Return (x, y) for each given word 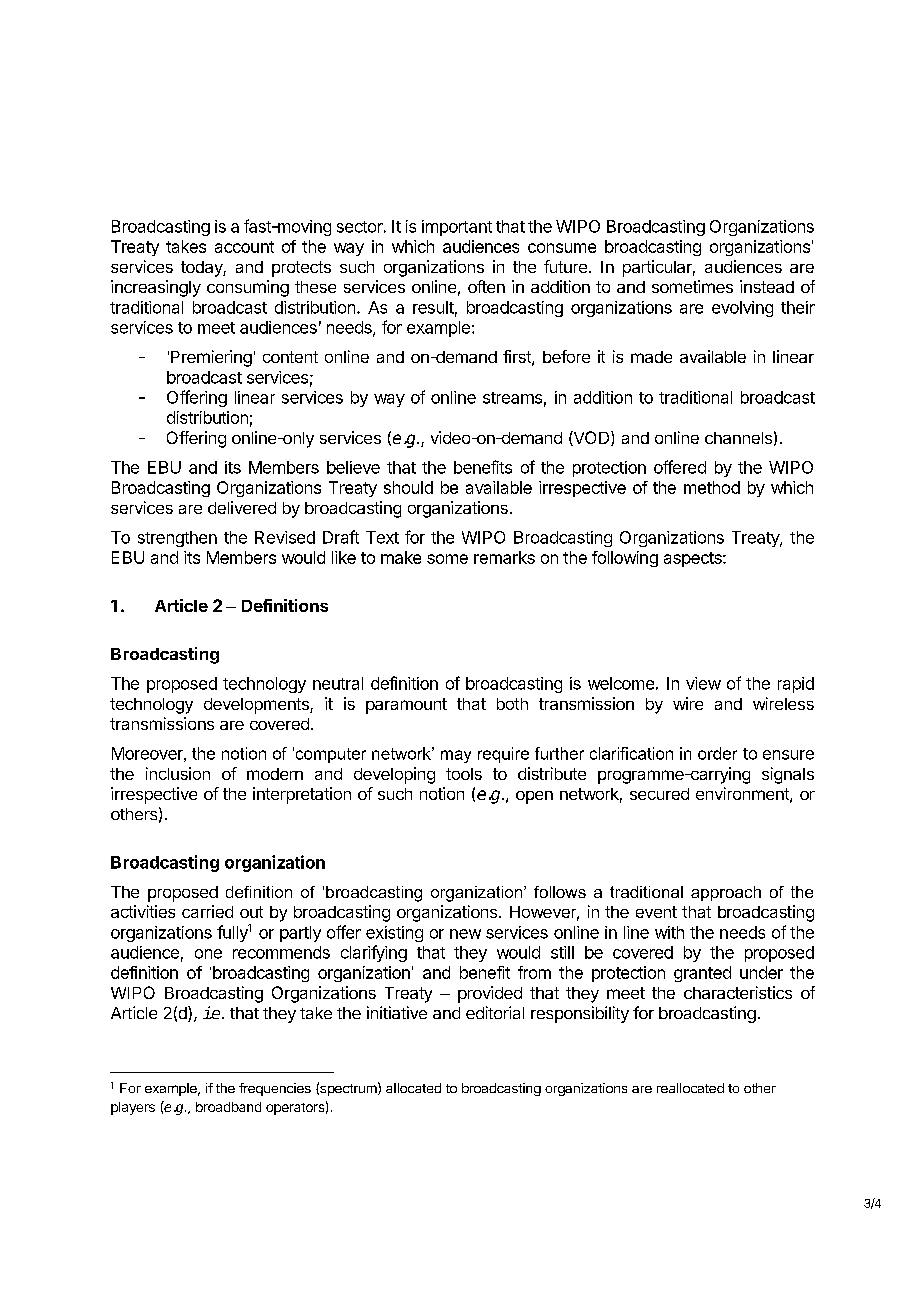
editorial (495, 1012)
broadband (228, 1107)
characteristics (738, 992)
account (244, 247)
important (457, 228)
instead (767, 286)
